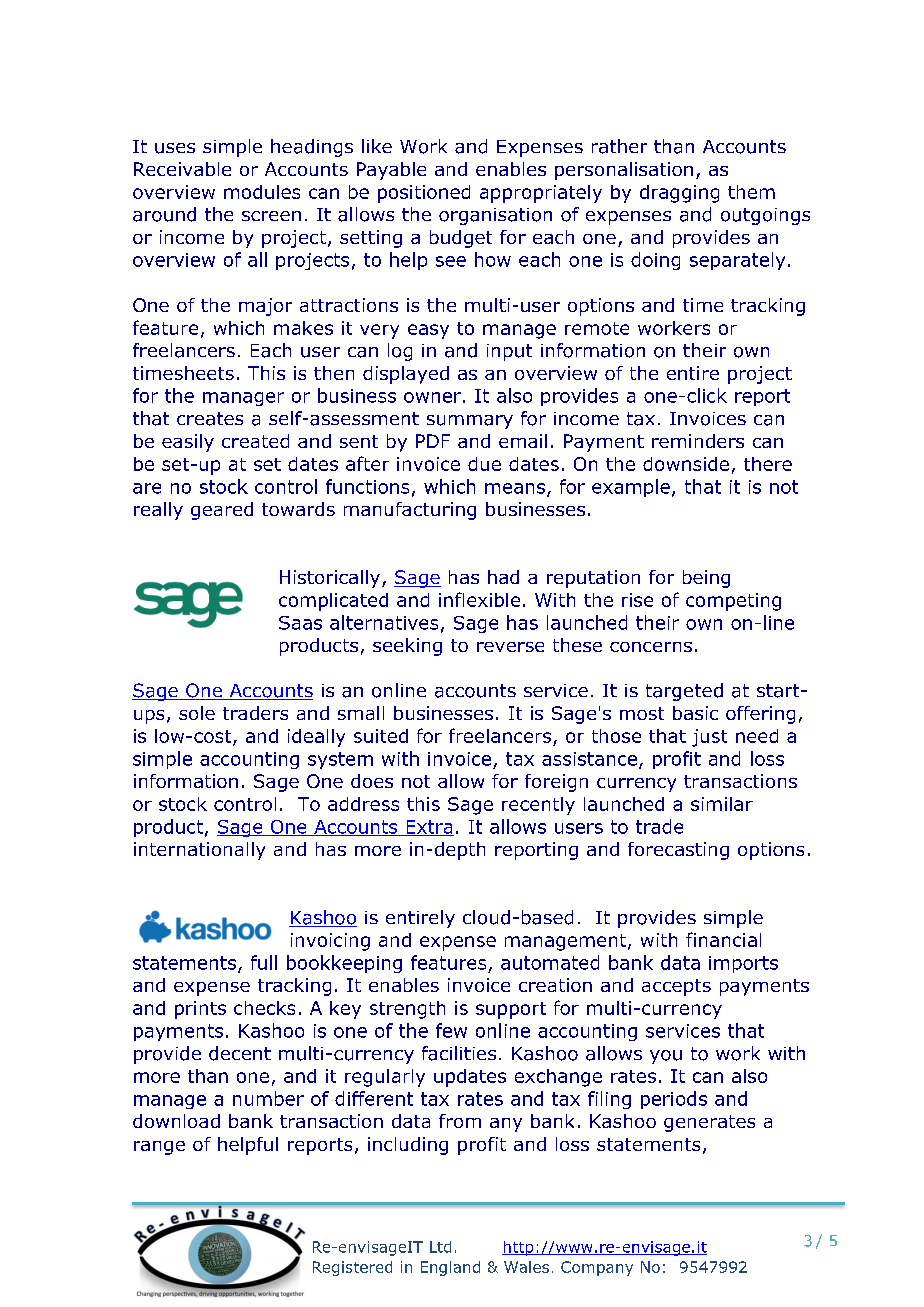 Image resolution: width=924 pixels, height=1307 pixels. Describe the element at coordinates (429, 828) in the document. I see `Extra` at that location.
